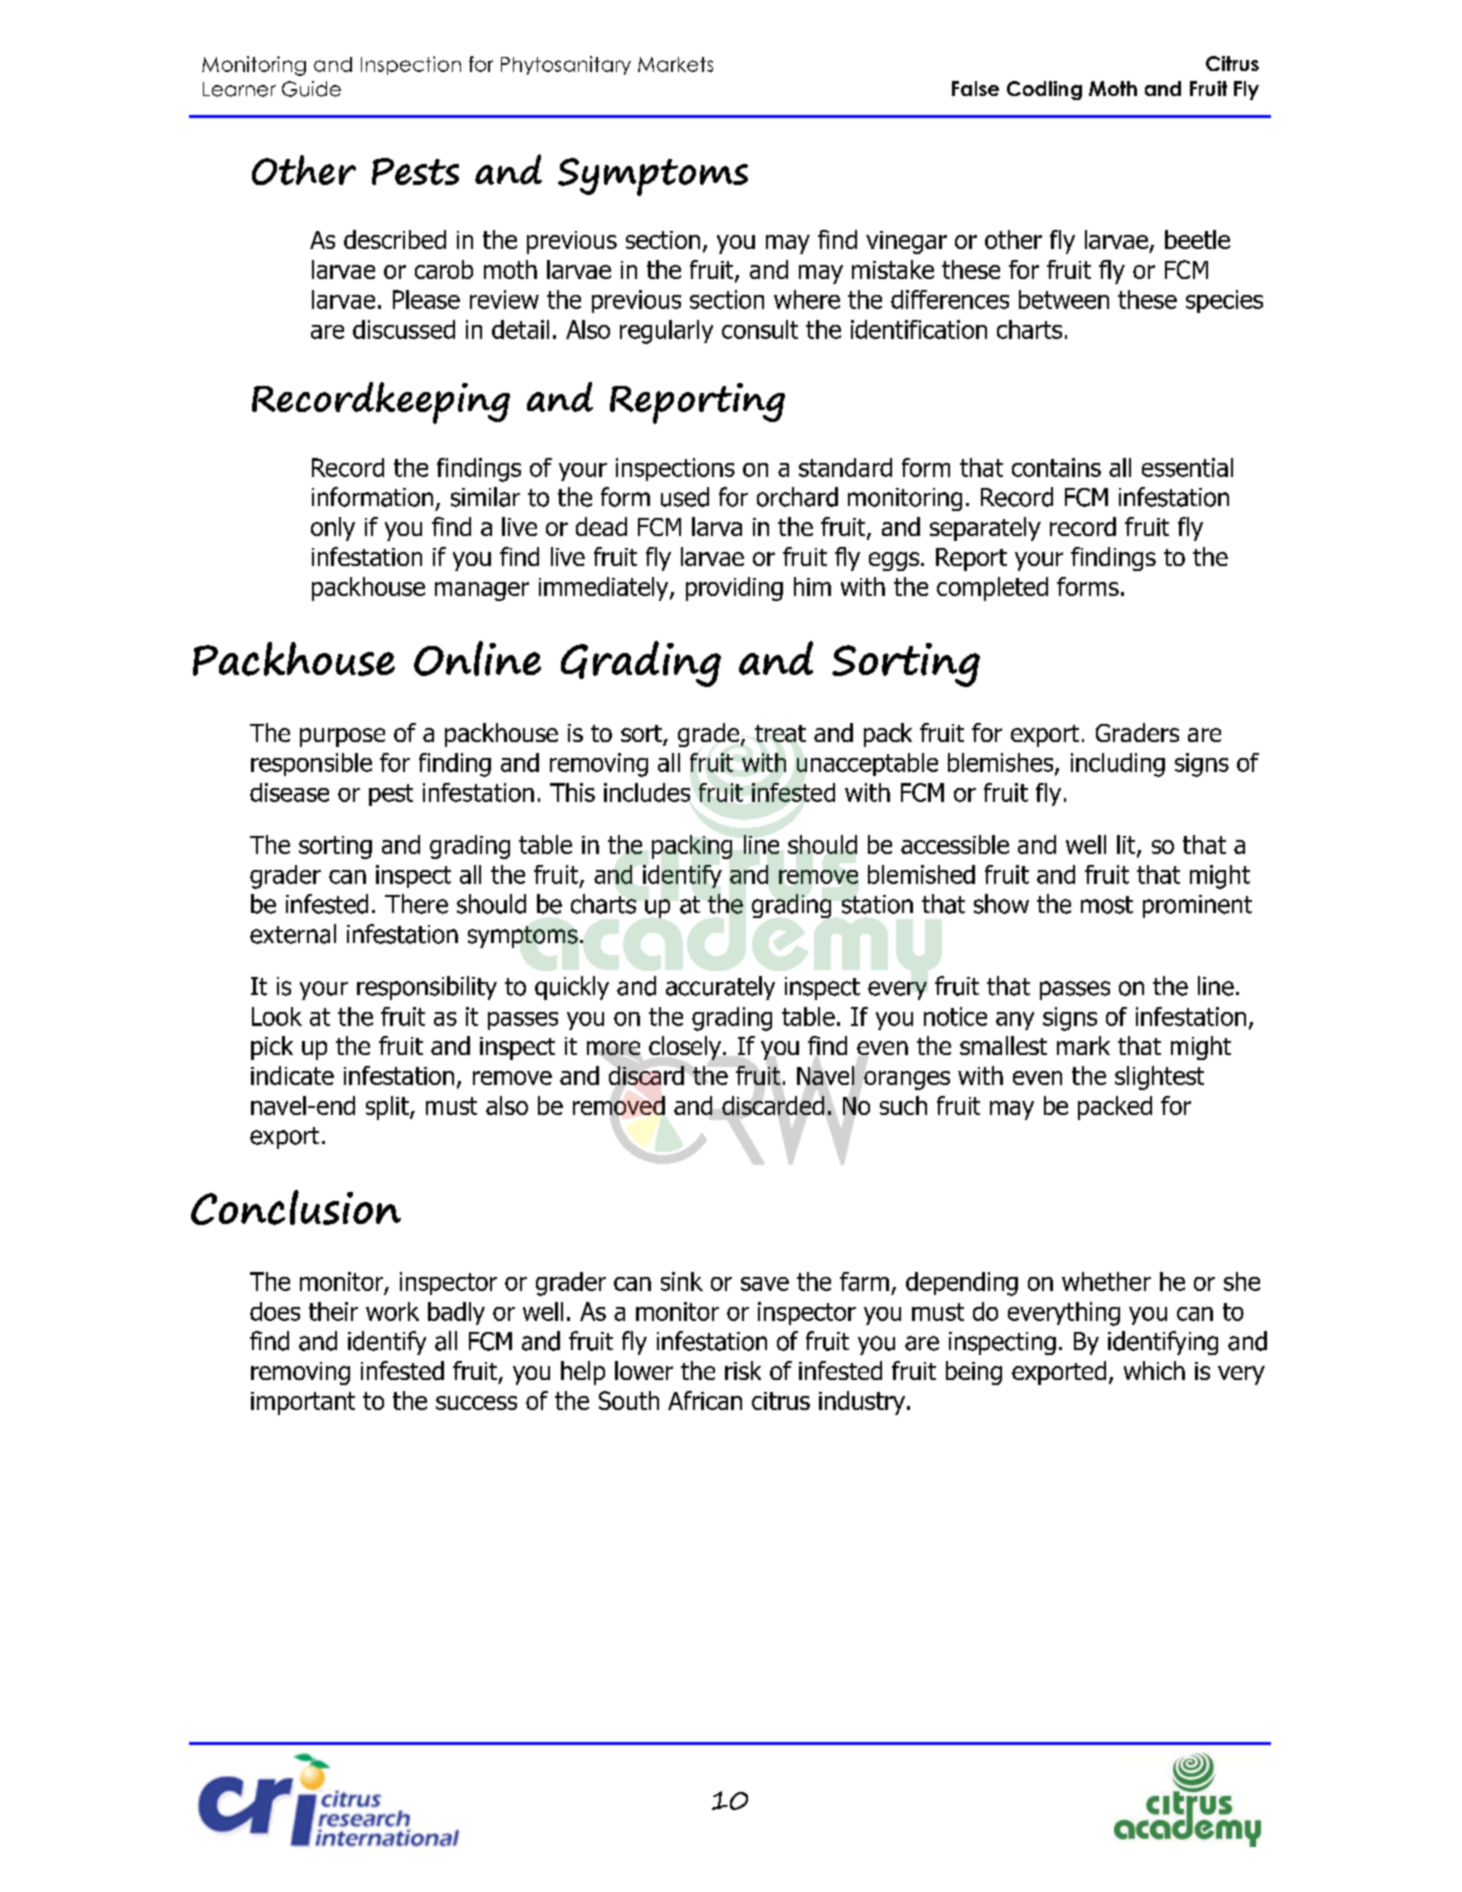  What do you see at coordinates (416, 904) in the page?
I see `There` at bounding box center [416, 904].
